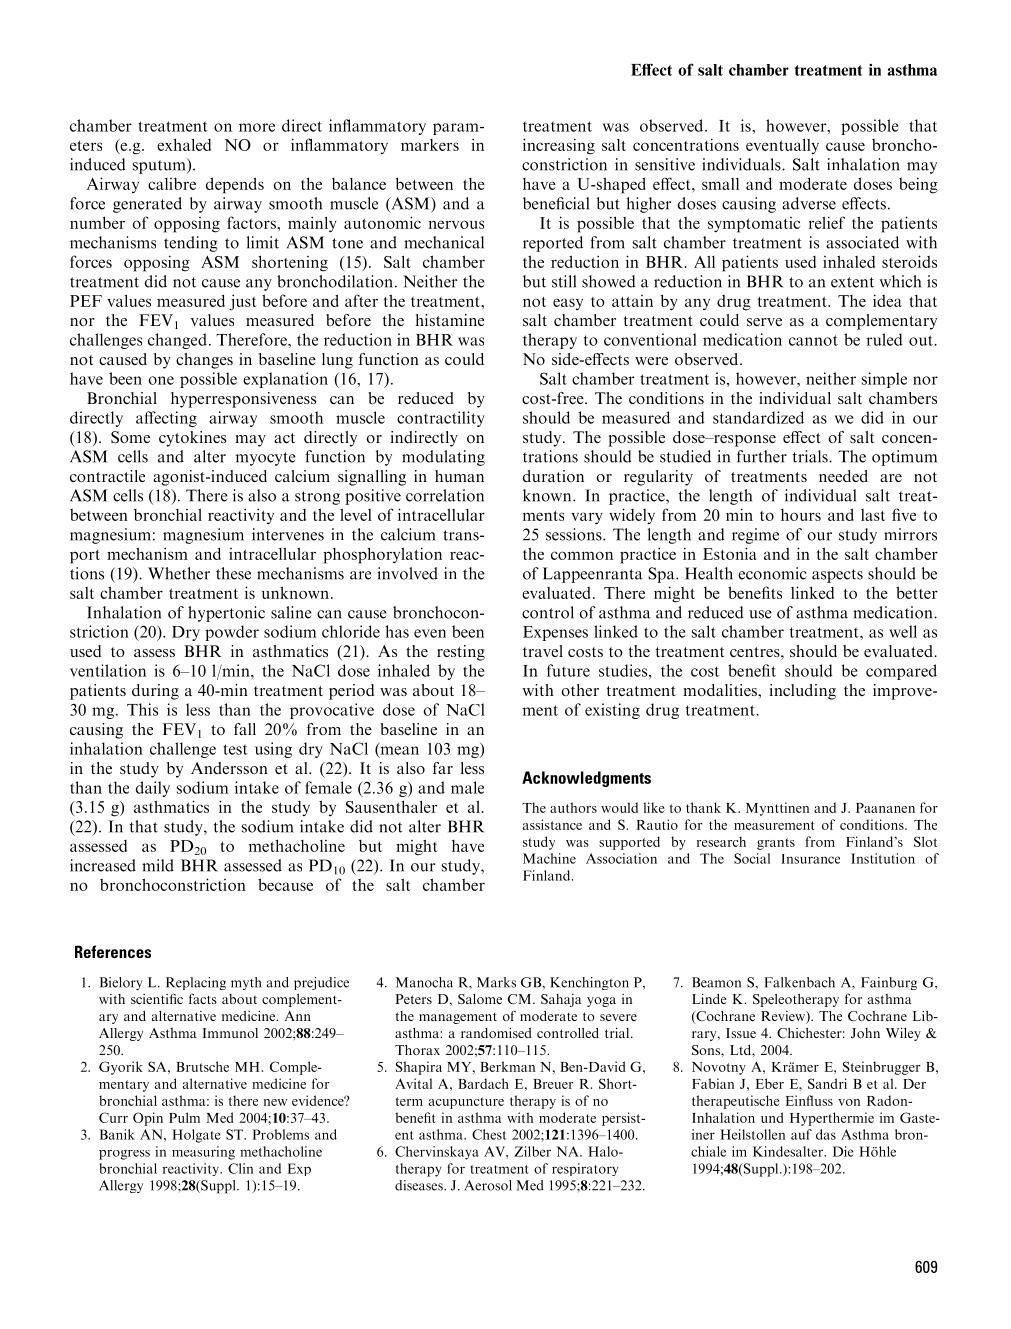 Image resolution: width=1011 pixels, height=1329 pixels. I want to click on assistance, so click(552, 824).
